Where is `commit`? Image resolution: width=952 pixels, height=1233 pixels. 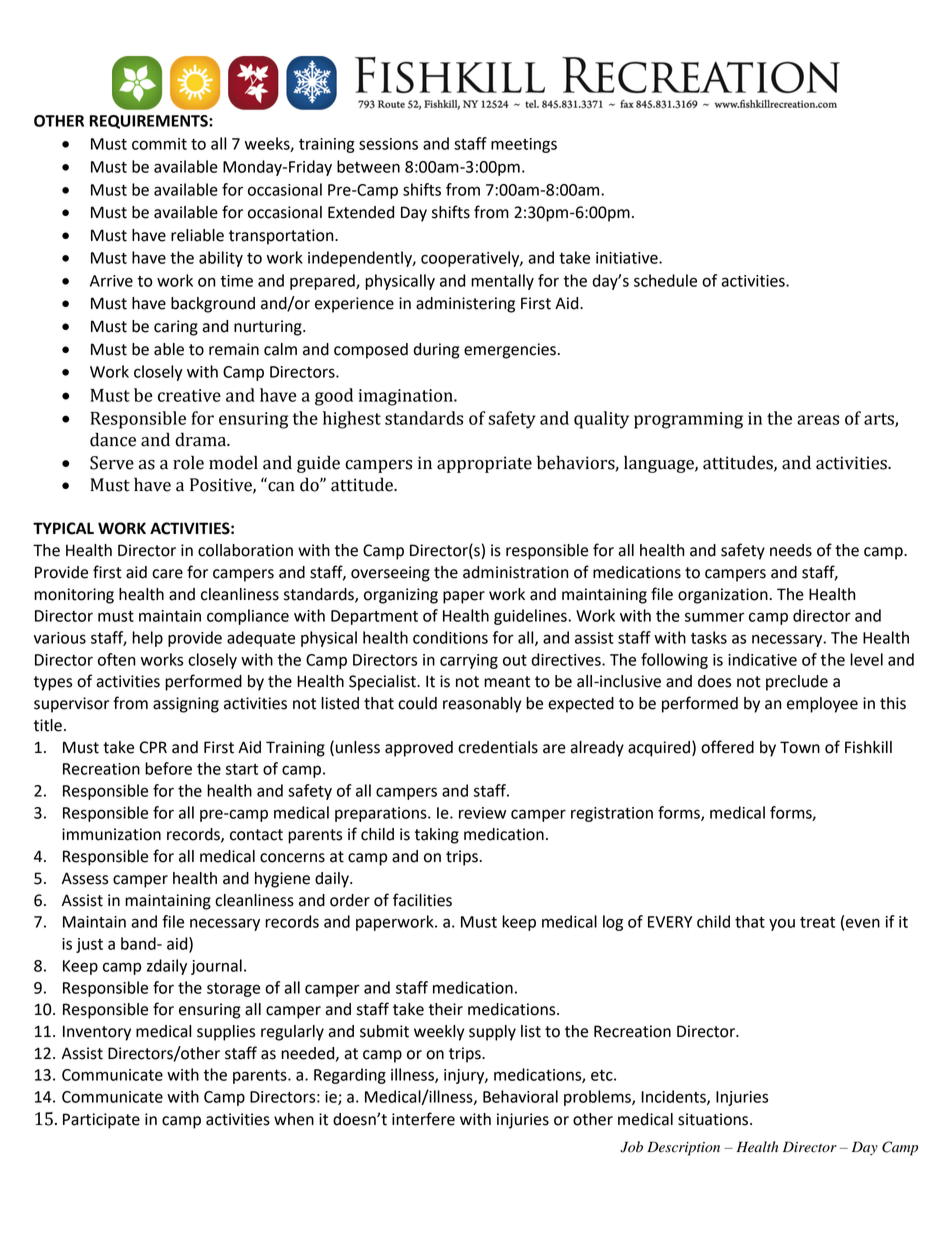
commit is located at coordinates (159, 144).
